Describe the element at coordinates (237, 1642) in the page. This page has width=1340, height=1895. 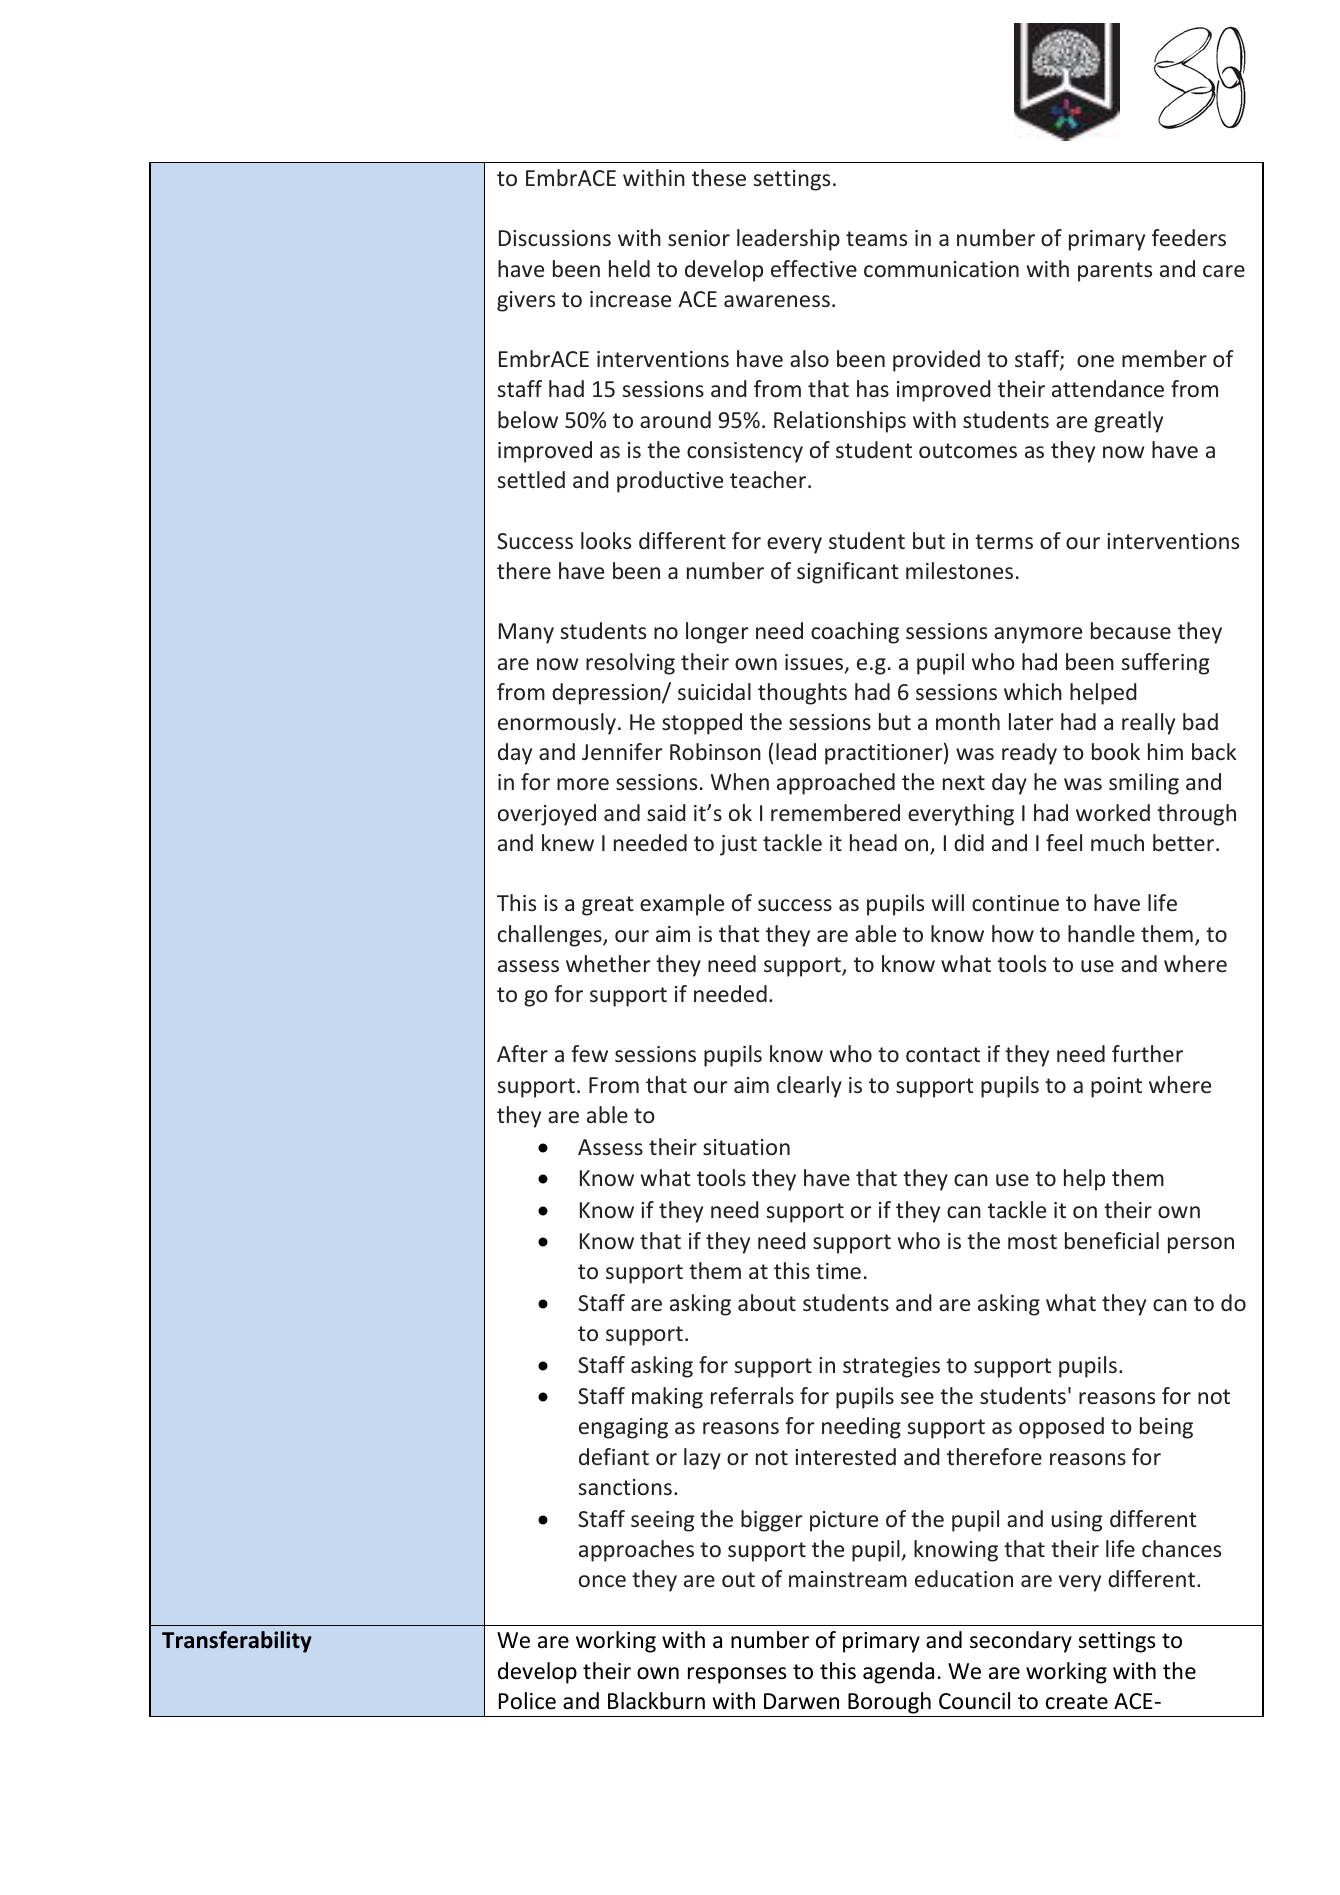
I see `Transferability` at that location.
